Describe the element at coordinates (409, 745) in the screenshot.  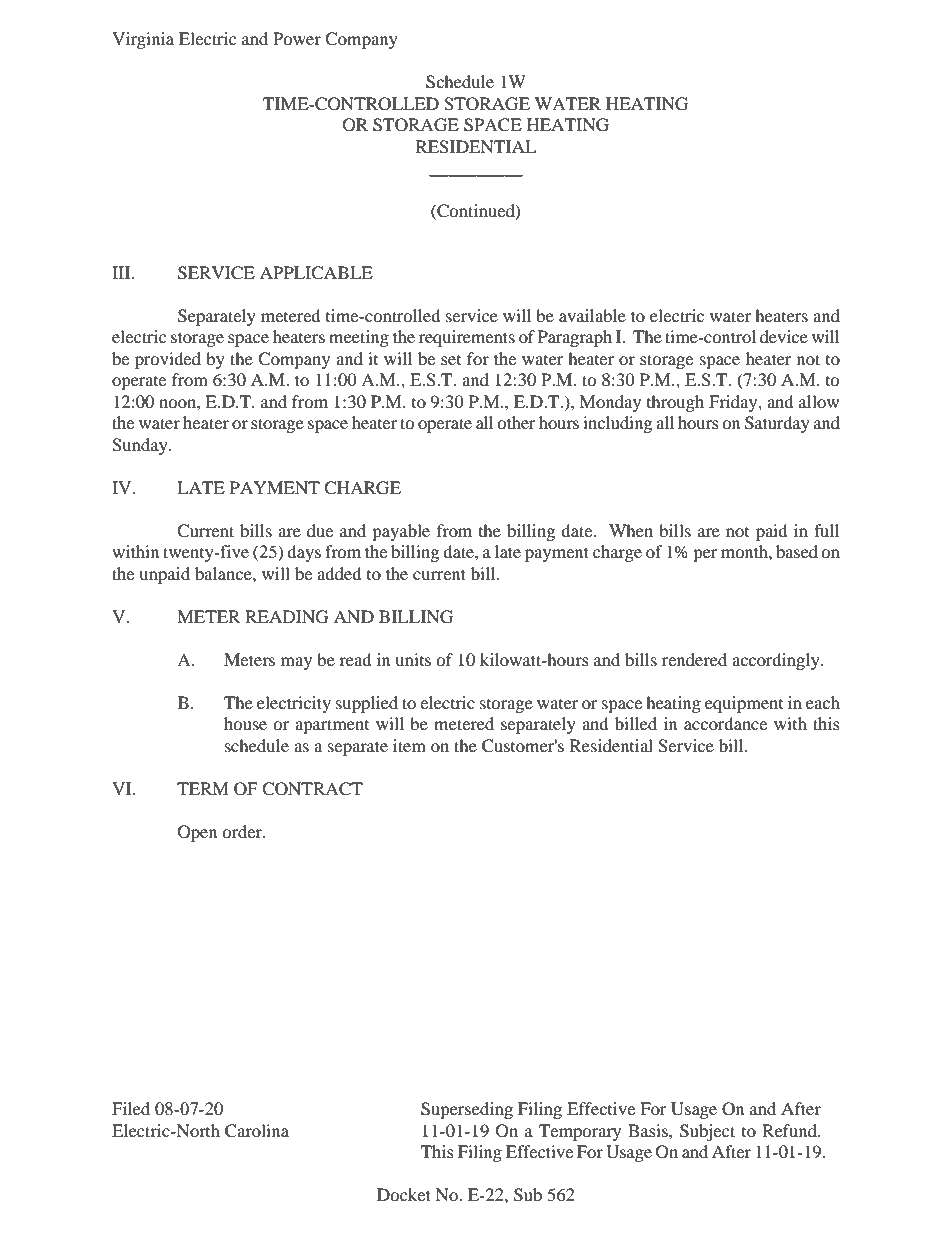
I see `item` at that location.
